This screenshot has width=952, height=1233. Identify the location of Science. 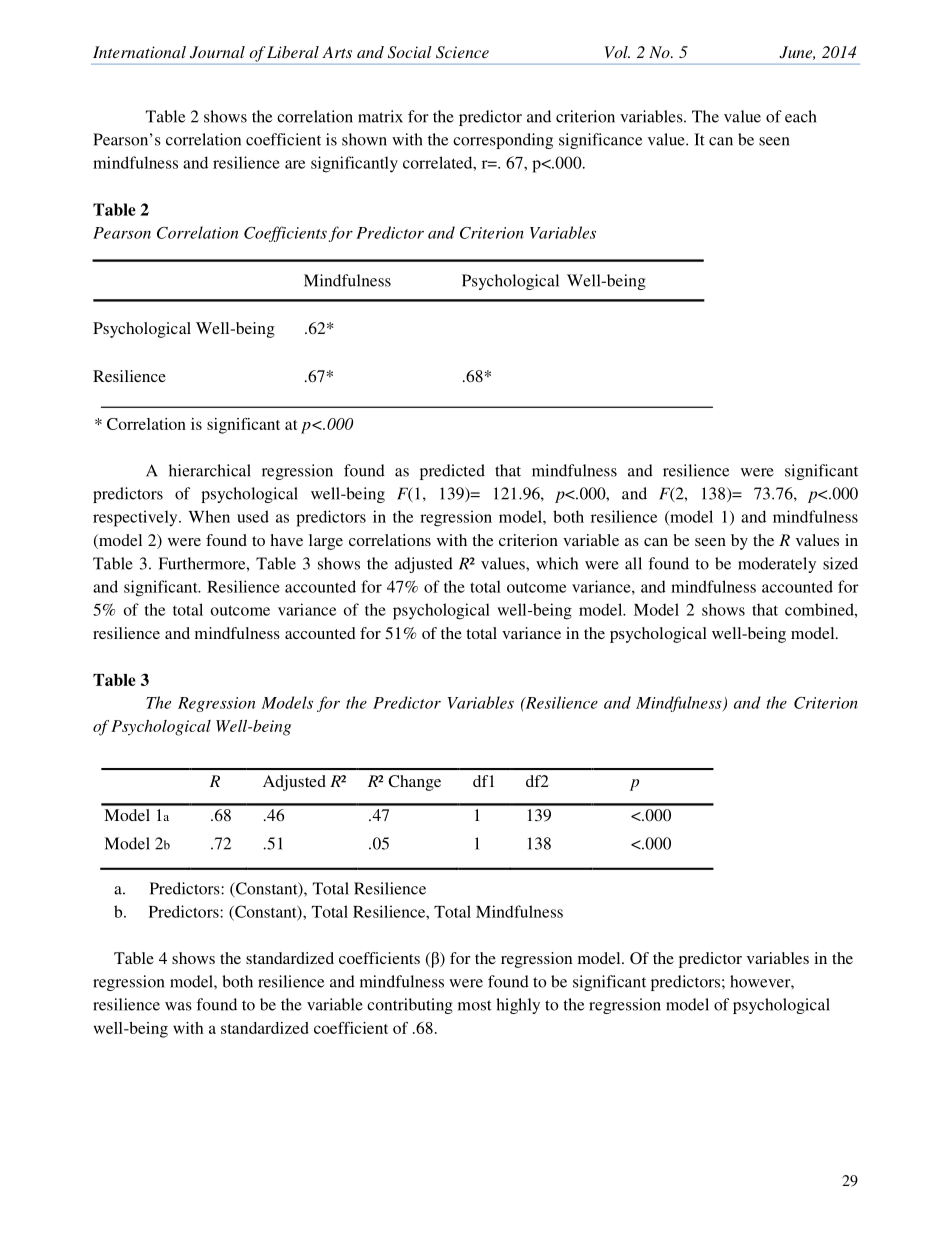
(462, 52).
